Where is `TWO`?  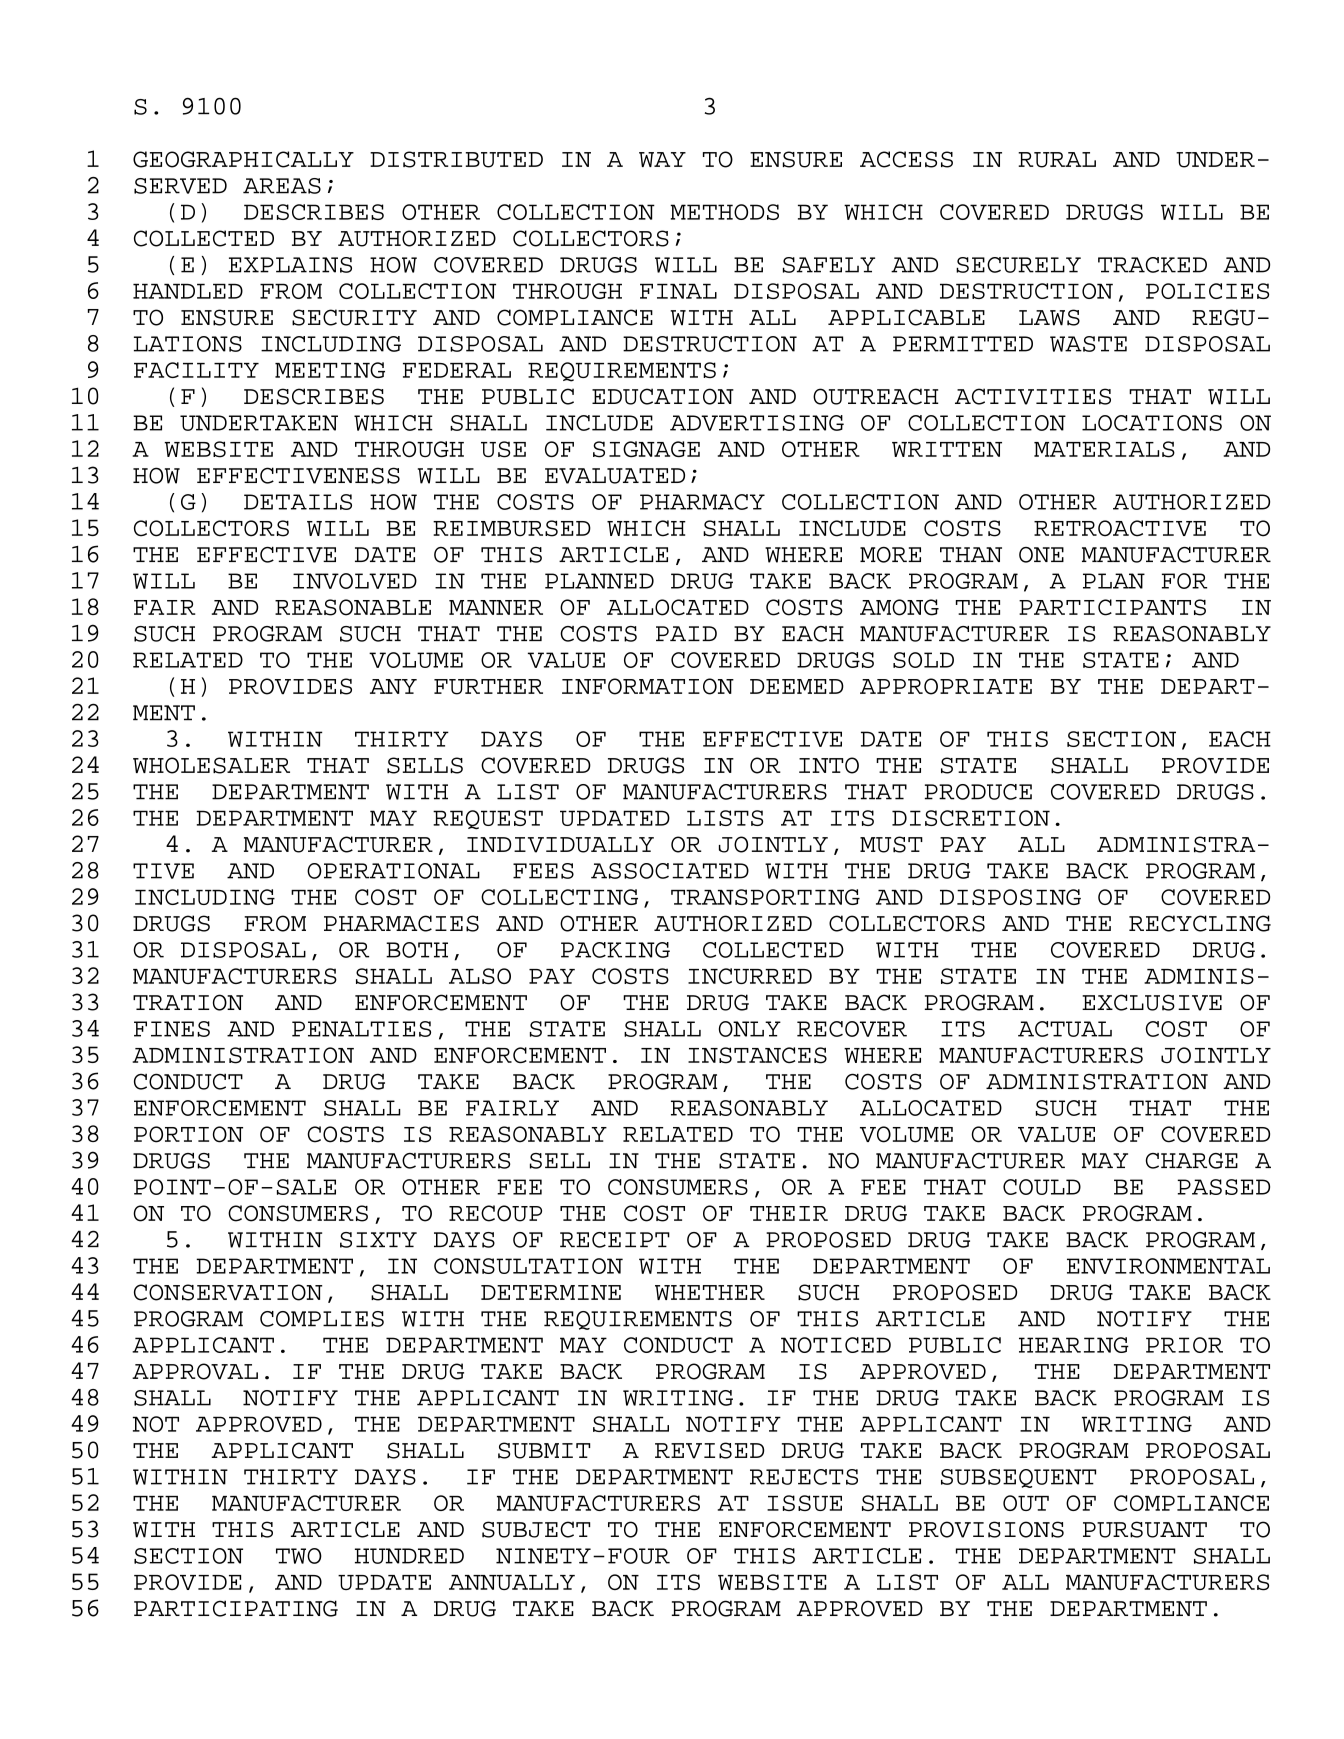 TWO is located at coordinates (299, 1556).
